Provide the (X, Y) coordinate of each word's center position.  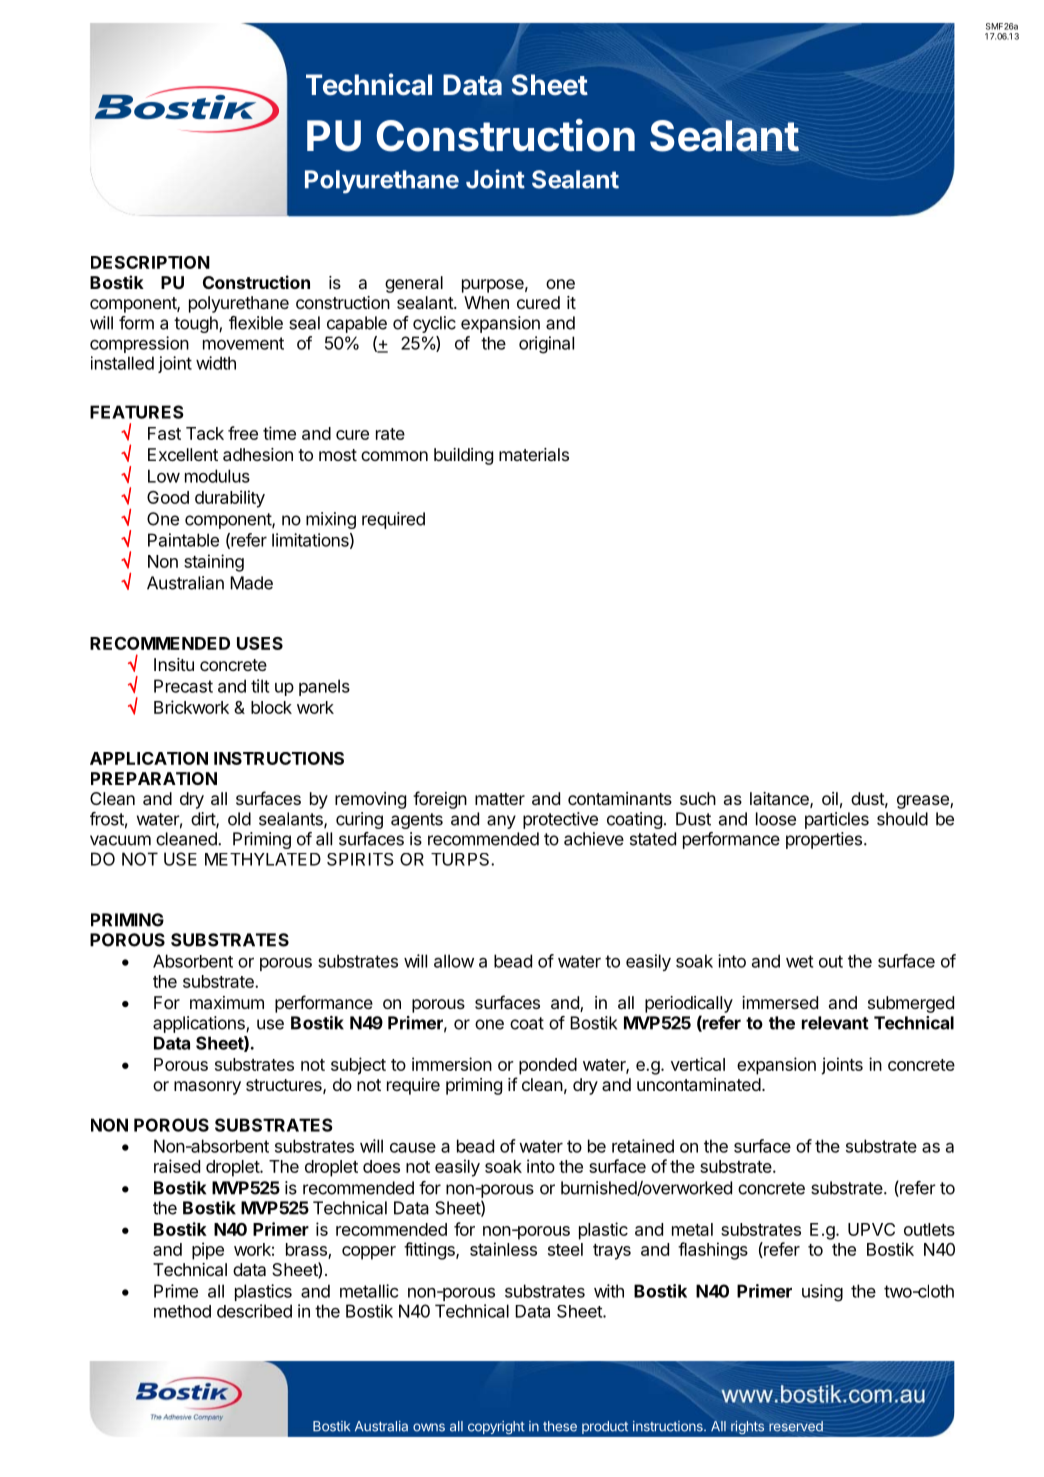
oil (830, 798)
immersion (452, 1064)
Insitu (174, 664)
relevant (835, 1023)
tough (197, 324)
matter (500, 799)
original (546, 345)
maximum (227, 1002)
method (182, 1311)
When (486, 302)
